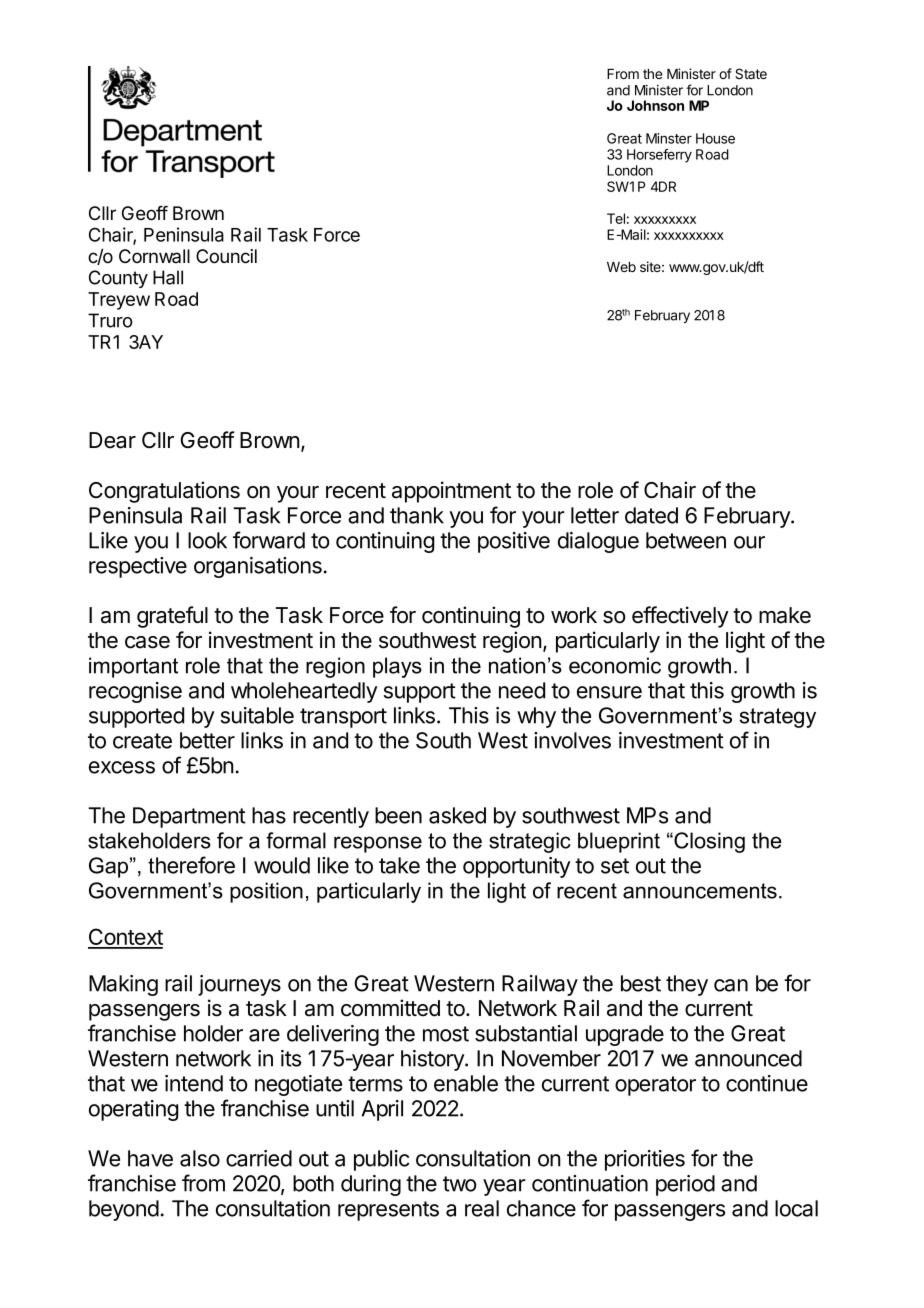 Image resolution: width=924 pixels, height=1308 pixels. What do you see at coordinates (417, 515) in the screenshot?
I see `thank` at bounding box center [417, 515].
